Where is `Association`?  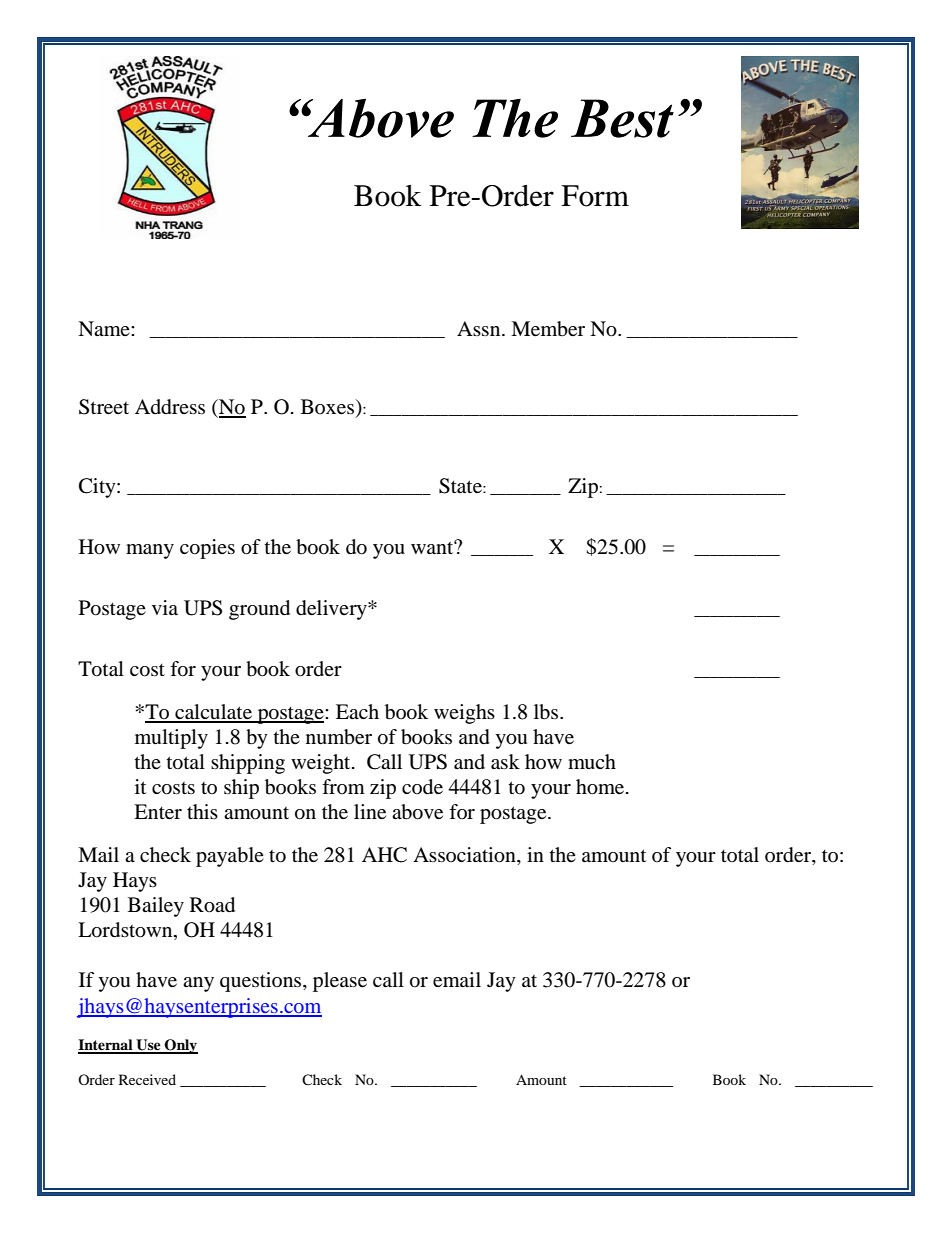 Association is located at coordinates (465, 856).
